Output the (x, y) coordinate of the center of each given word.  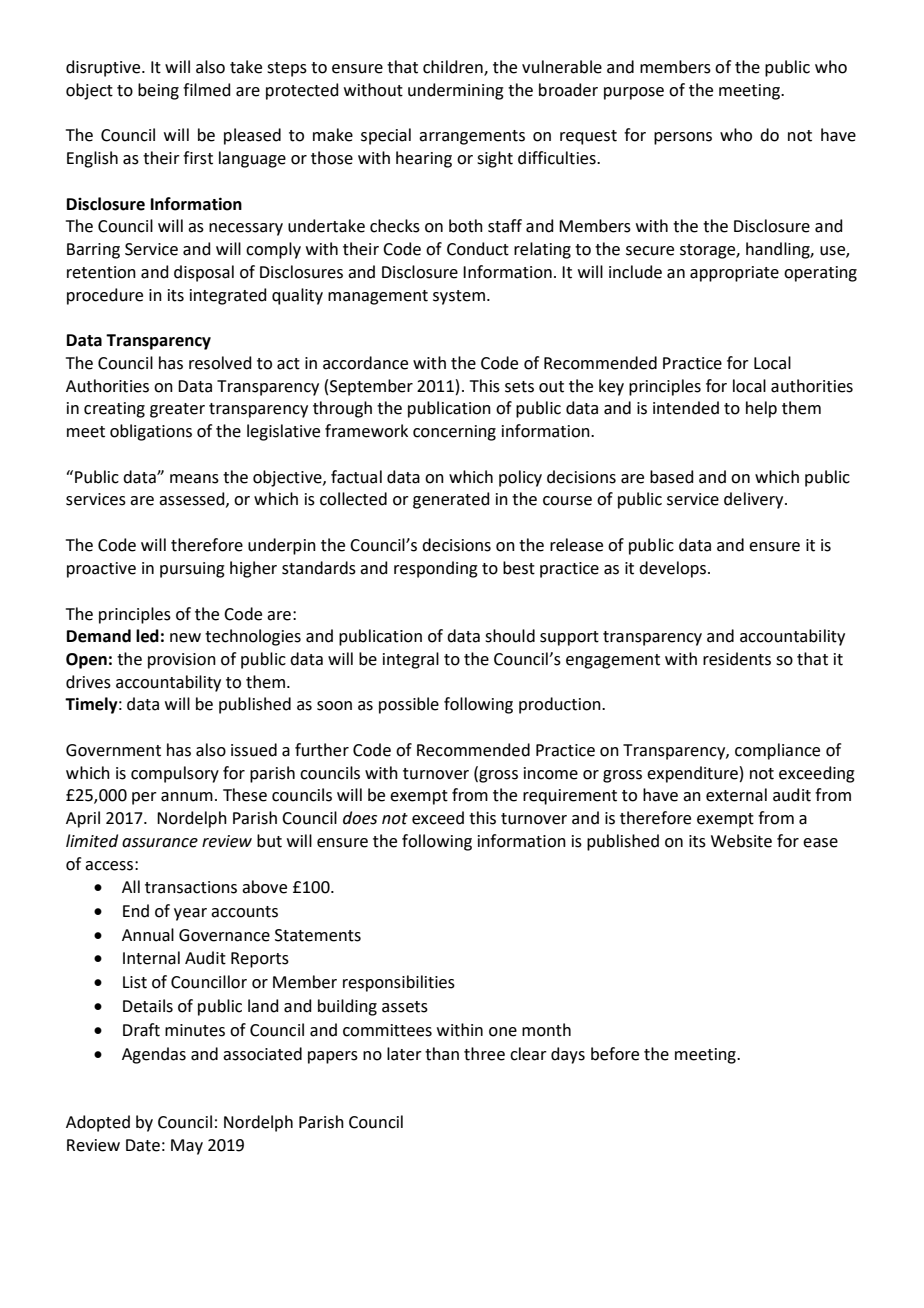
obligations (151, 432)
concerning (454, 433)
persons (683, 138)
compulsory (175, 774)
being (158, 91)
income (551, 773)
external (736, 795)
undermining (456, 91)
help (761, 409)
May (187, 1147)
